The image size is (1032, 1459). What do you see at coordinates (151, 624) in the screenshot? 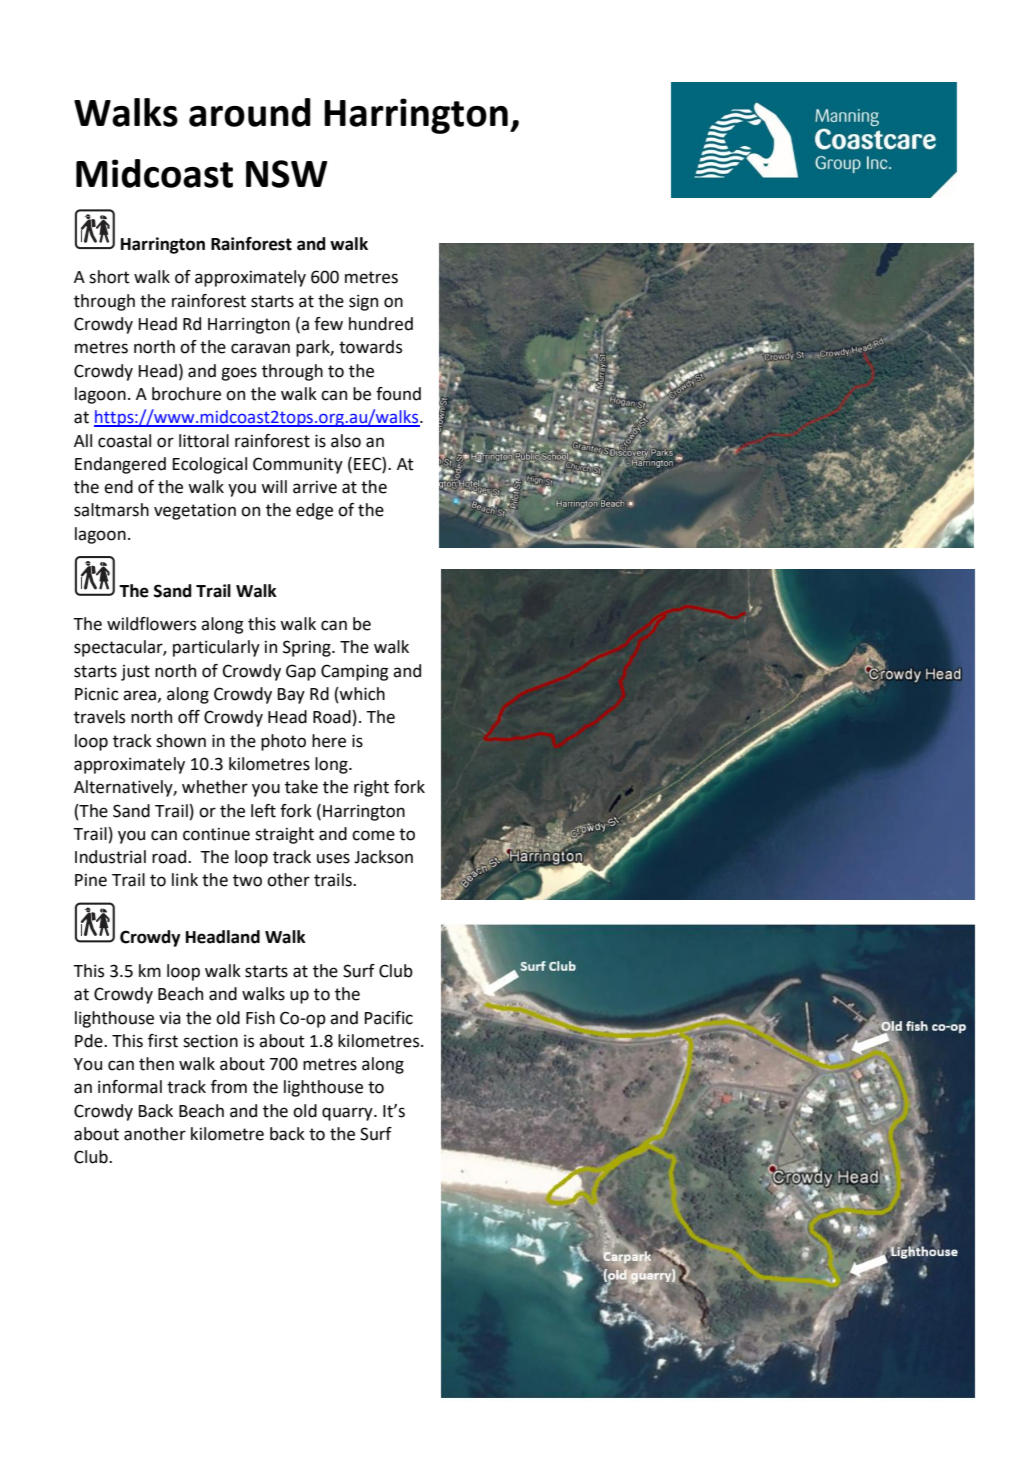
I see `wildflowers` at bounding box center [151, 624].
